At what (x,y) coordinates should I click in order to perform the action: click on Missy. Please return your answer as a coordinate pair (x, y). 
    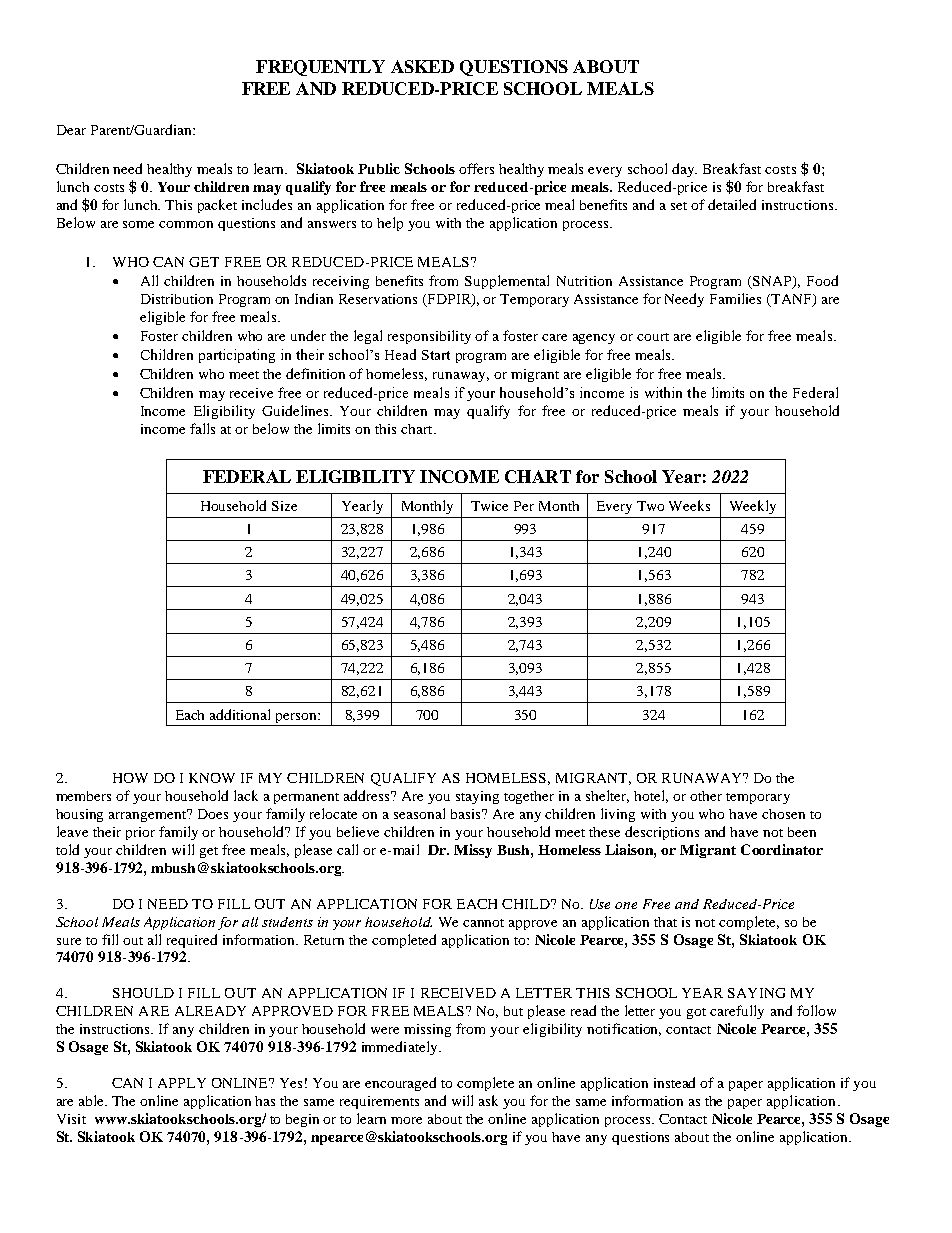
    Looking at the image, I should click on (473, 851).
